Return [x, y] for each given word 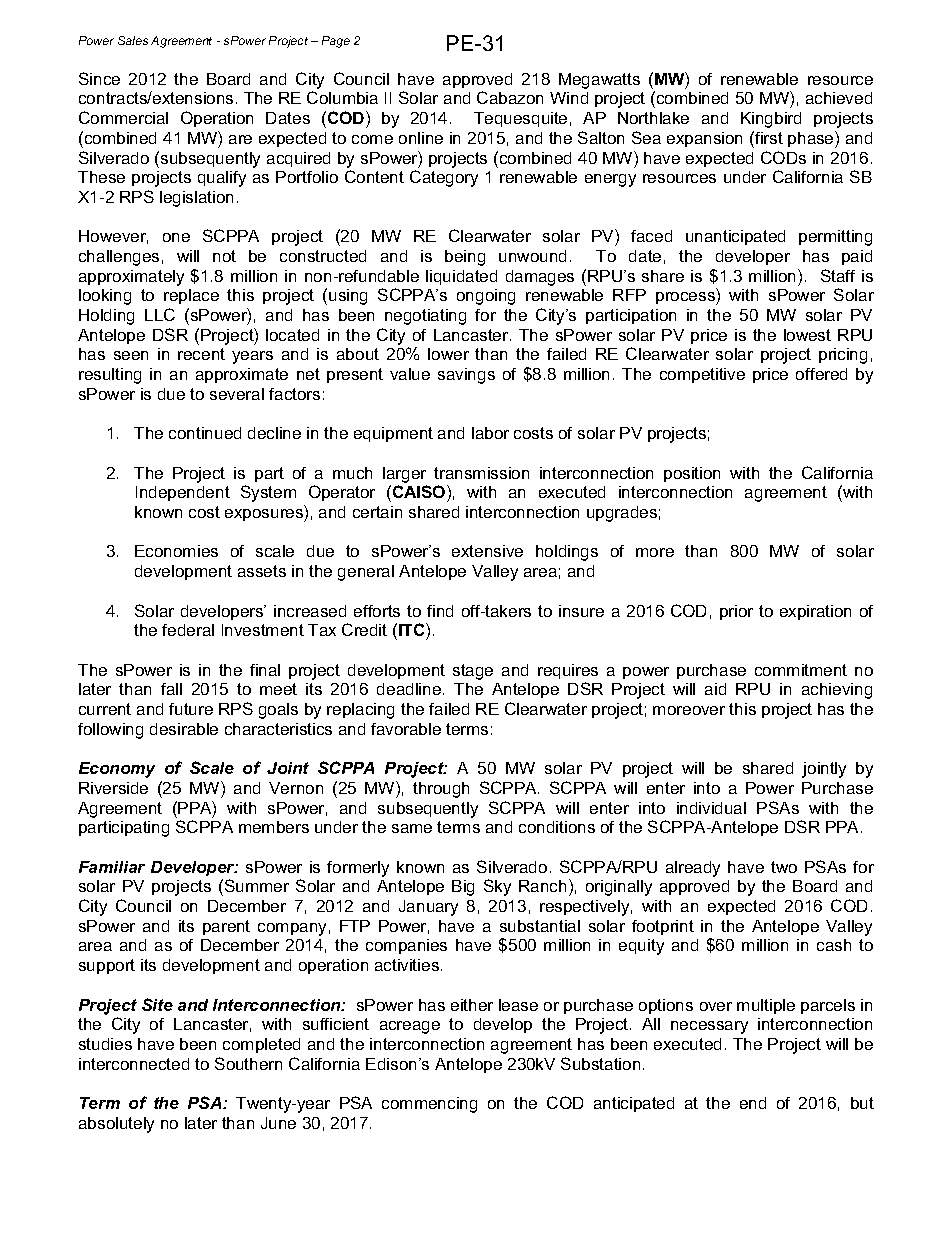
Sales [133, 40]
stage [473, 672]
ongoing [486, 297]
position [692, 474]
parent [226, 927]
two [784, 867]
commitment [801, 670]
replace [191, 296]
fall [171, 689]
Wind [569, 98]
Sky [497, 887]
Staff [838, 275]
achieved [839, 98]
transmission [481, 473]
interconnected [134, 1064]
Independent [183, 493]
